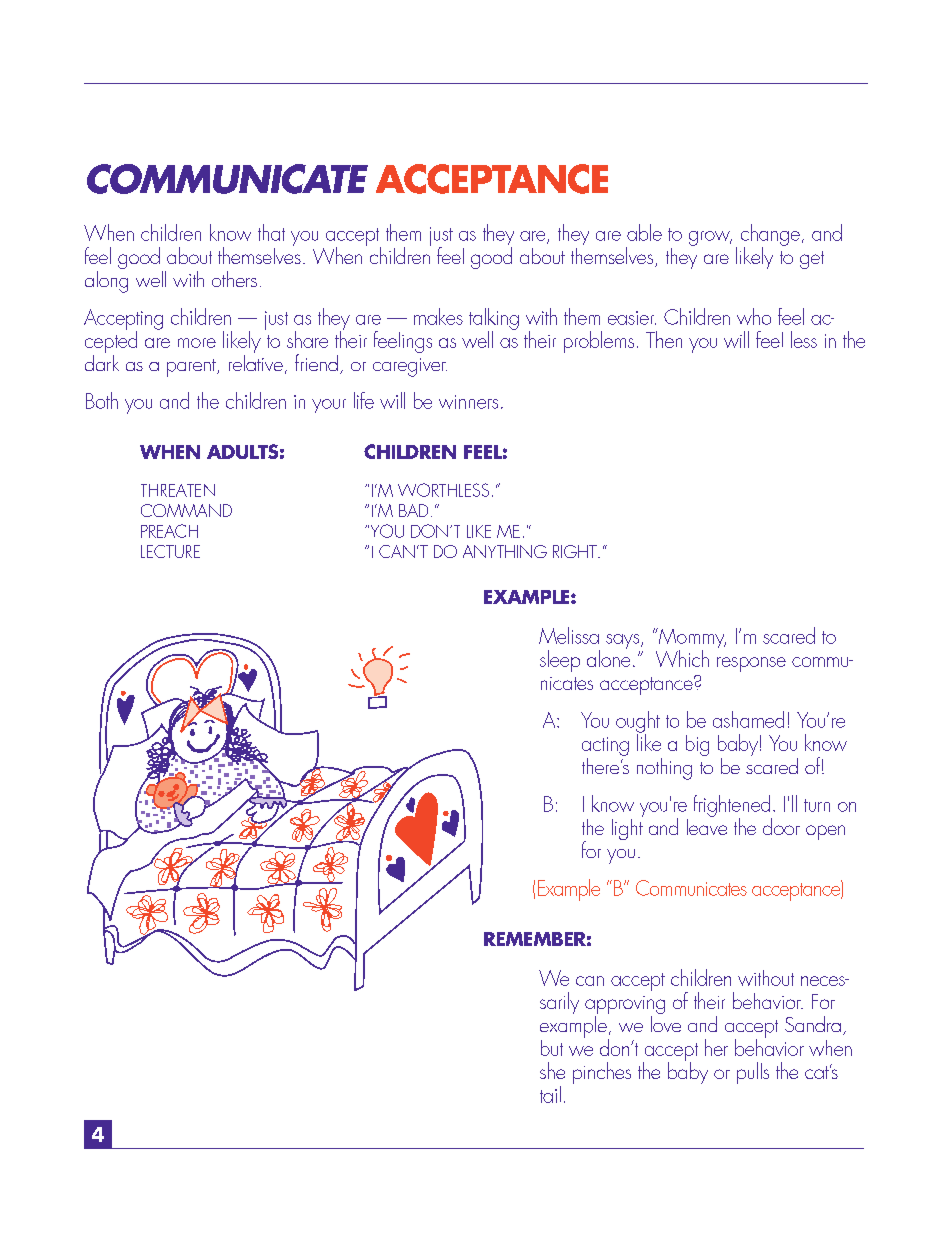  I want to click on but, so click(552, 1048).
